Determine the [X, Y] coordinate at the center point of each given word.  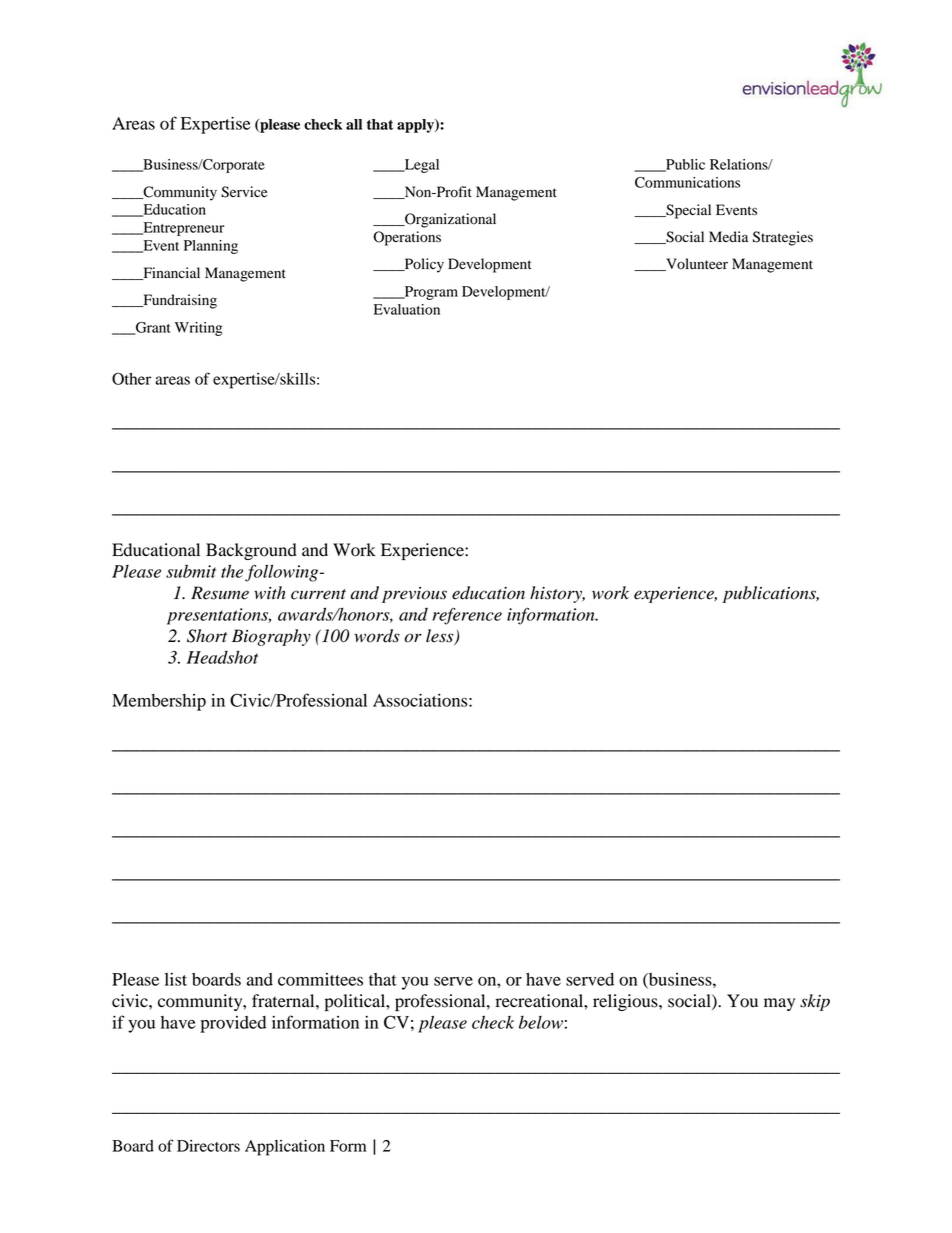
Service [244, 192]
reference [467, 616]
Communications [687, 182]
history [557, 594]
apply [416, 126]
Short [207, 636]
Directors [208, 1146]
